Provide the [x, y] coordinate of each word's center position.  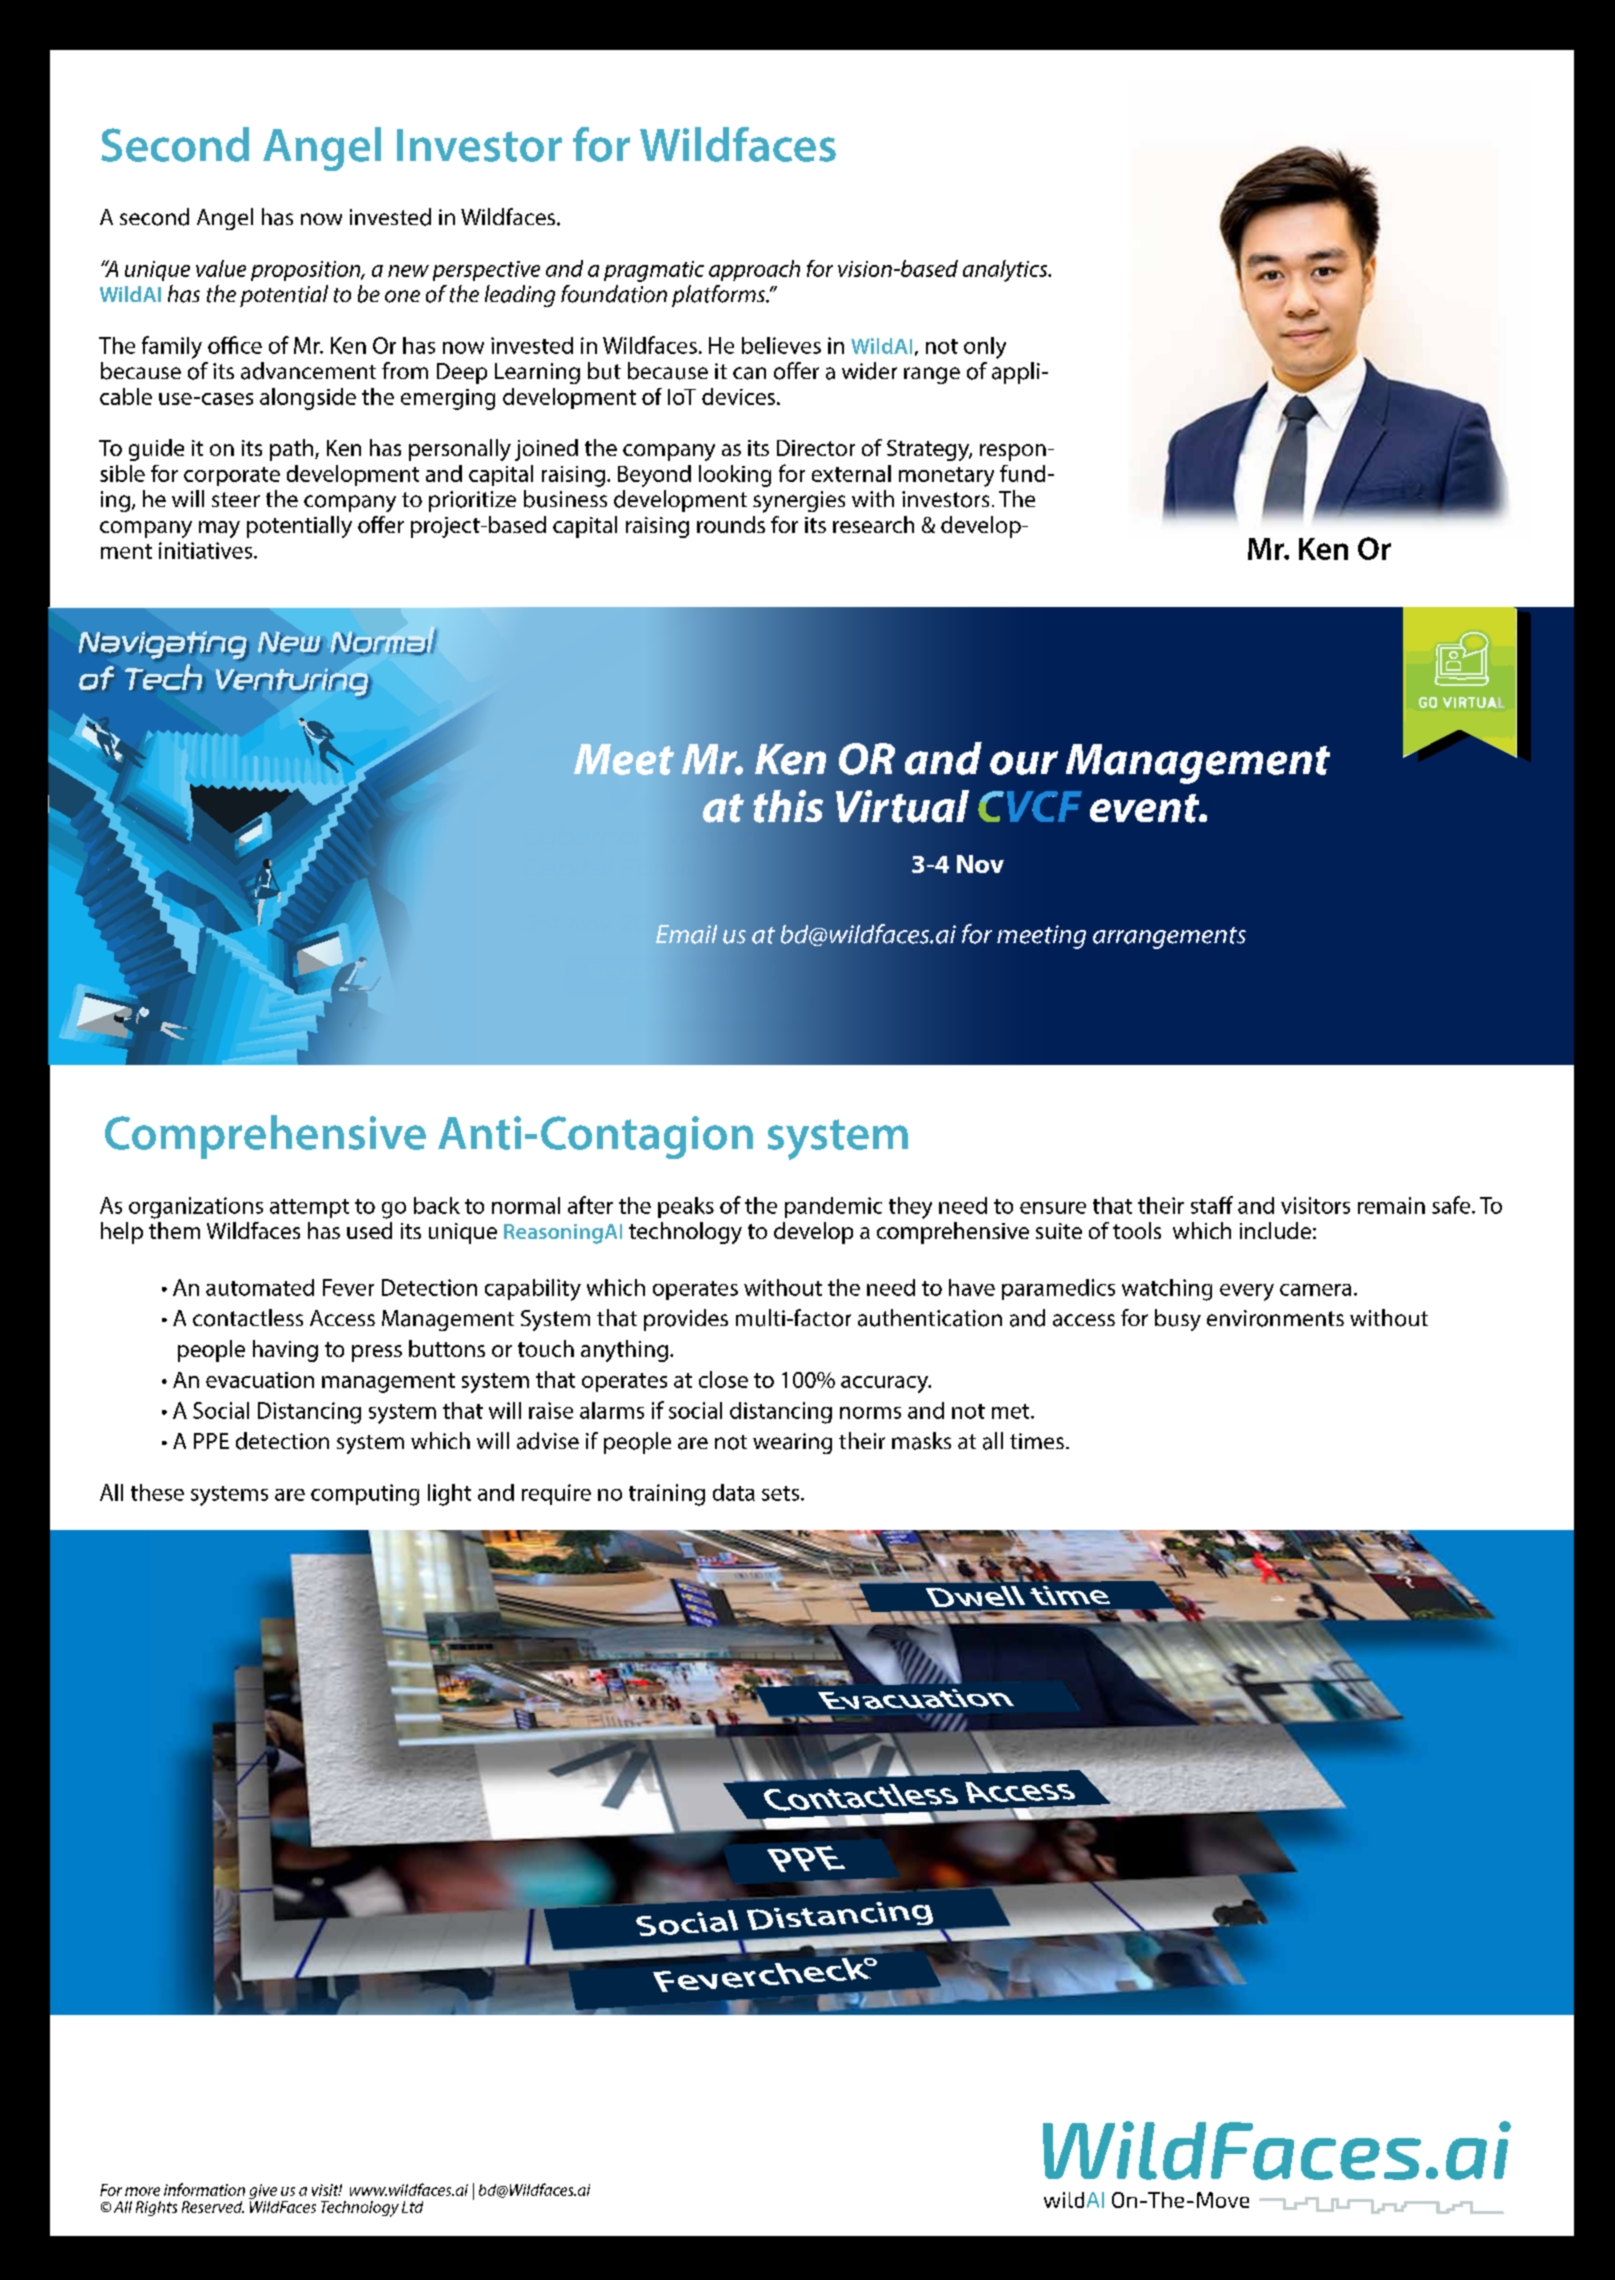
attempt [309, 1208]
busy [1178, 1320]
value [221, 268]
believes [781, 345]
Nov [980, 864]
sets [780, 1493]
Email [686, 934]
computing [365, 1495]
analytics [1006, 271]
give [264, 2193]
